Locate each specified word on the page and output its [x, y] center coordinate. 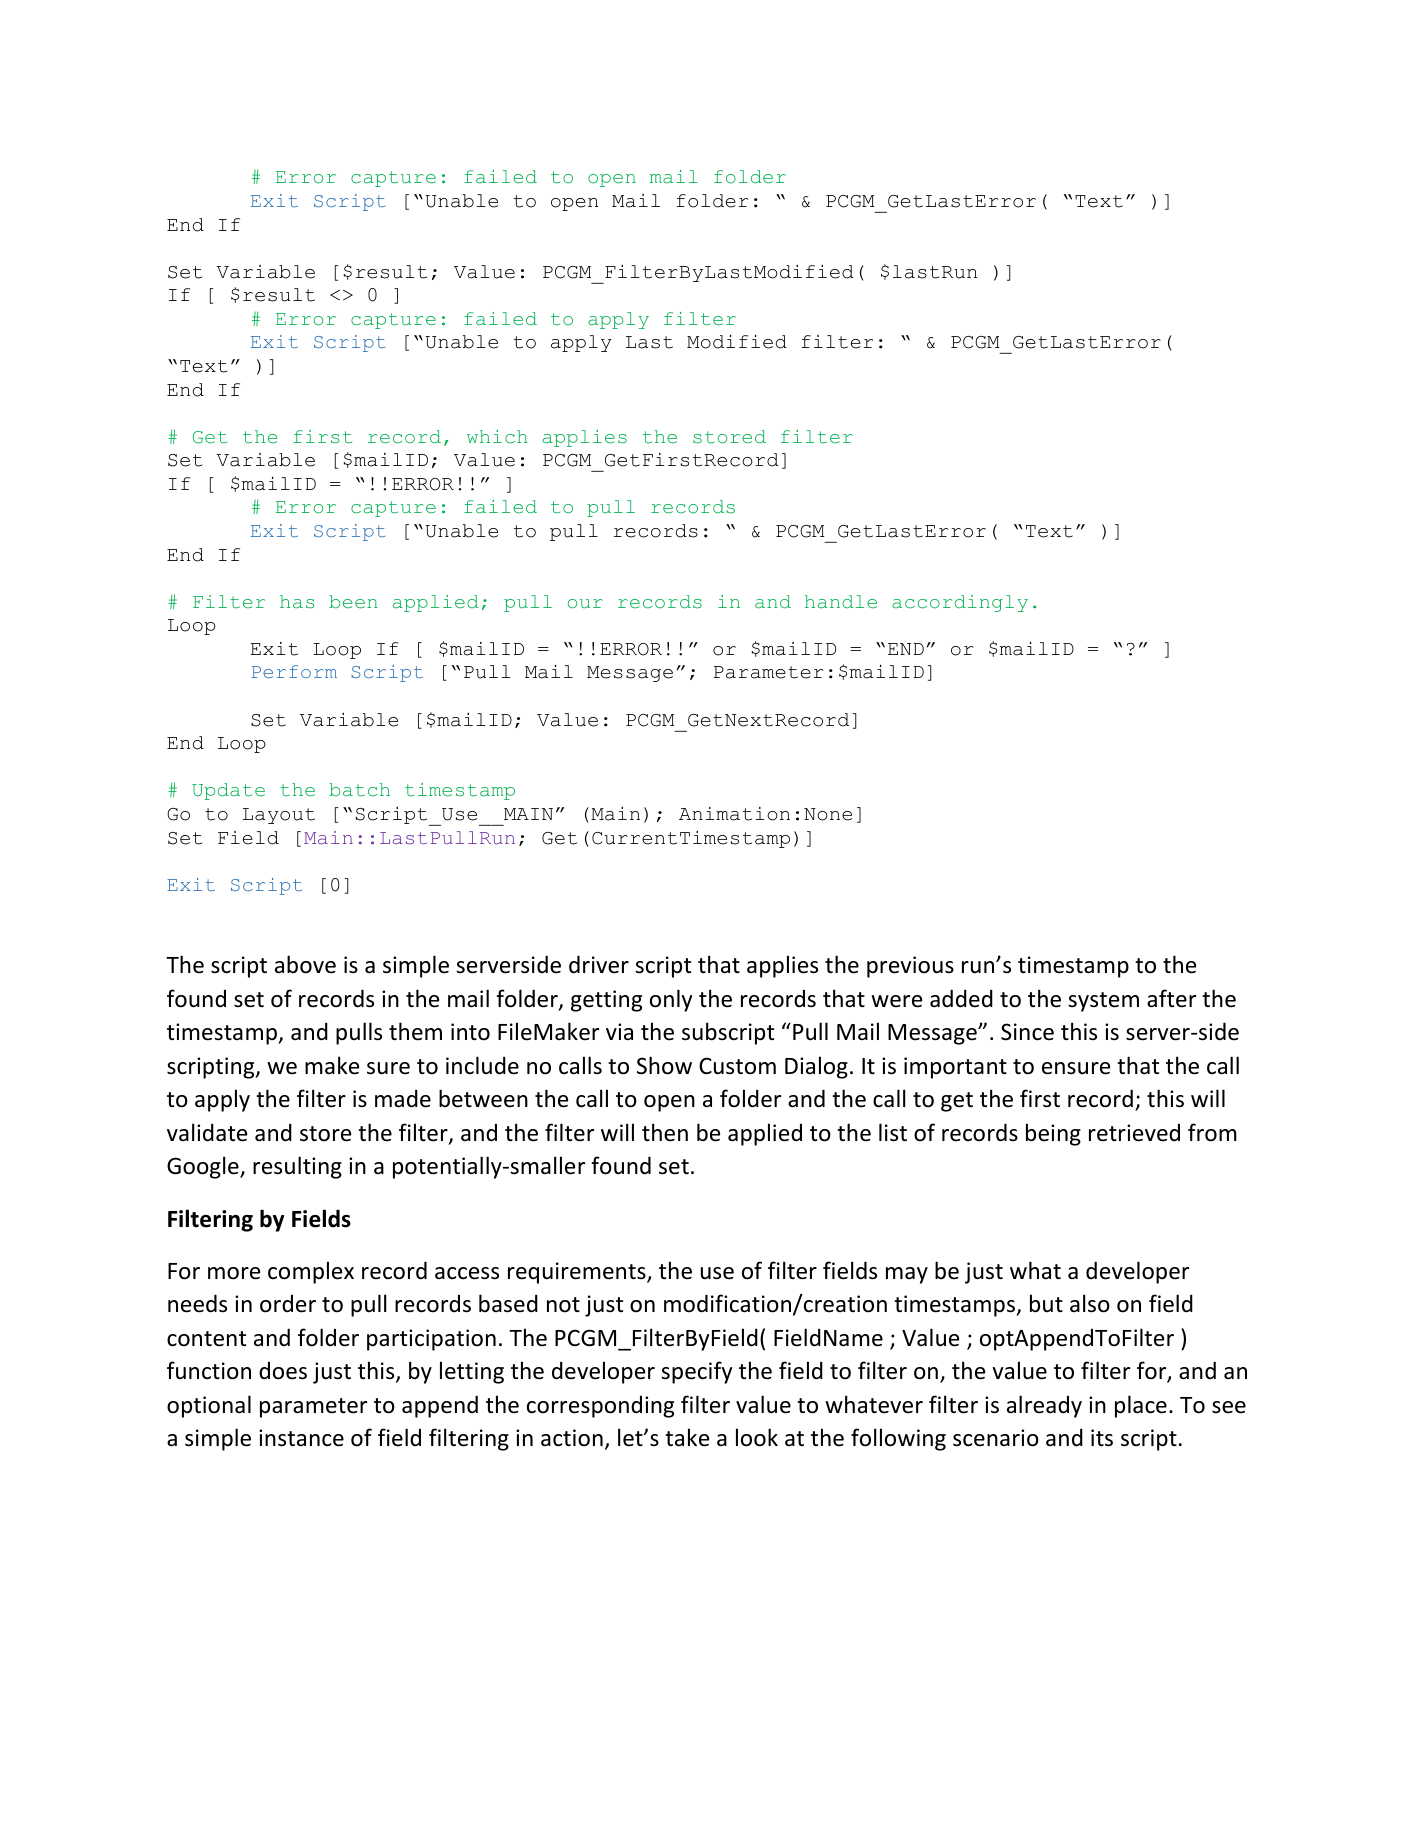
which [497, 437]
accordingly [960, 603]
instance [301, 1438]
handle [841, 602]
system [1103, 1002]
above [305, 964]
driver [599, 964]
